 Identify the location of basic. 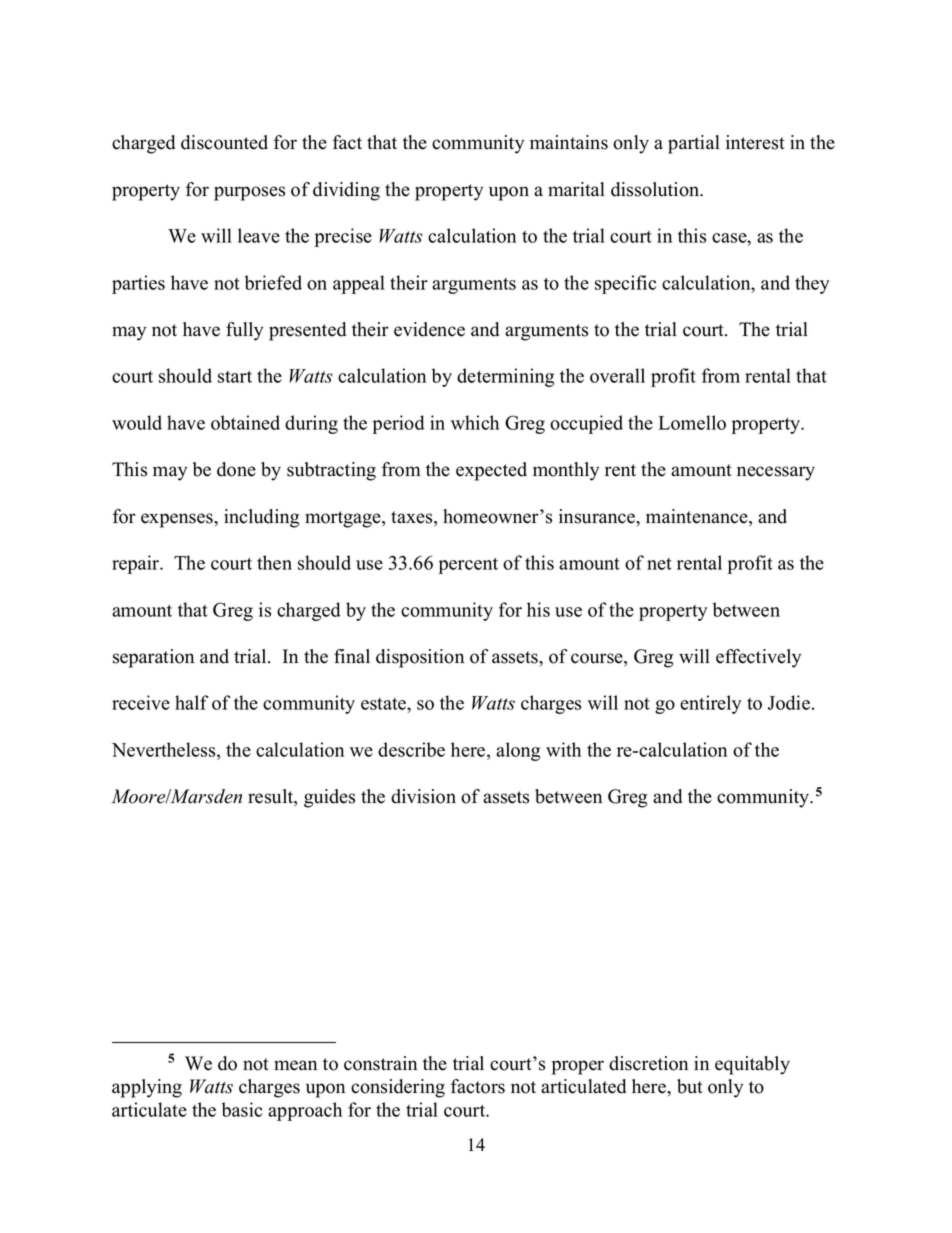
(242, 1109).
